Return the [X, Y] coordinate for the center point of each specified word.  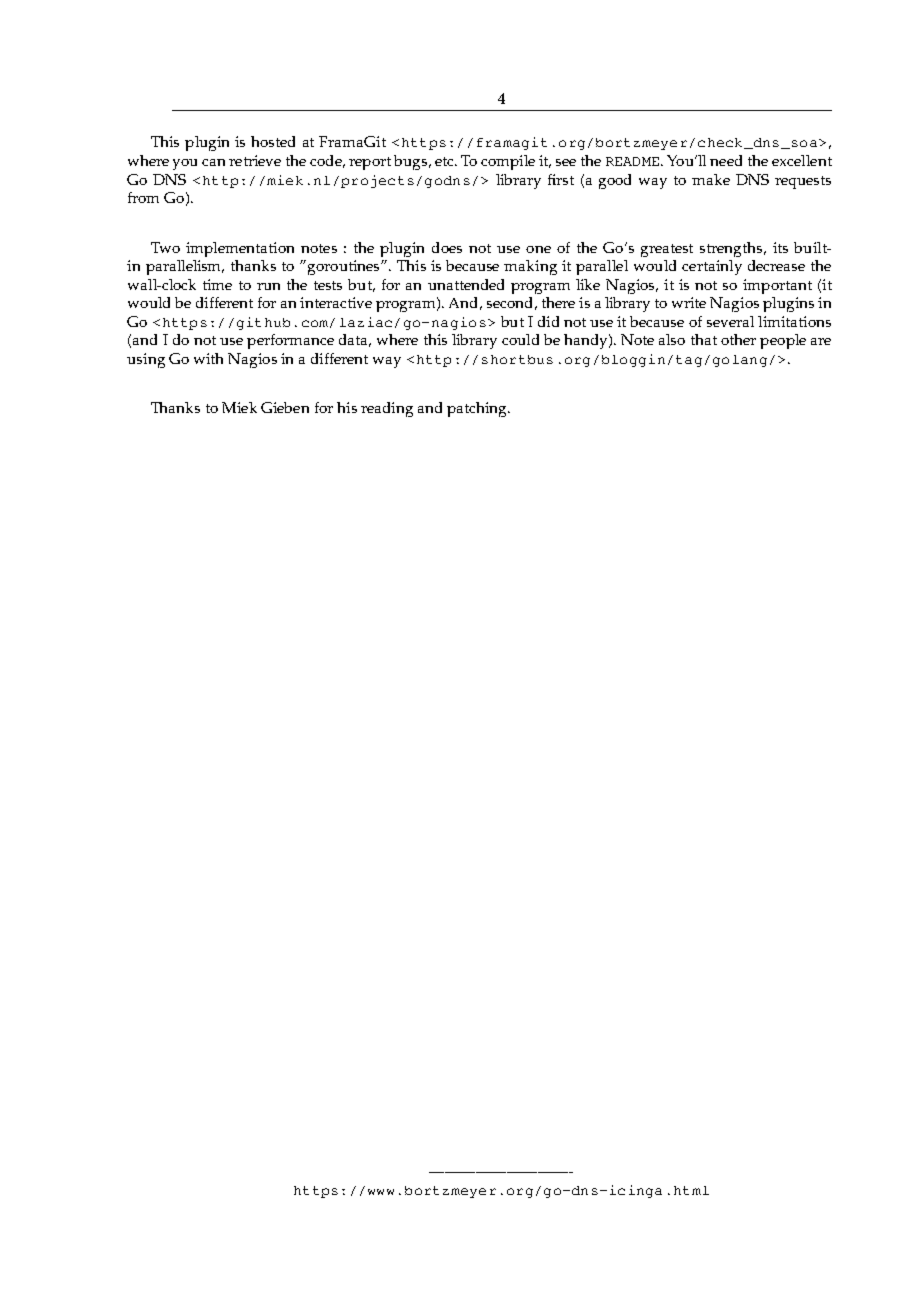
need [726, 160]
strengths [732, 249]
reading [387, 409]
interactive [336, 302]
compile [508, 162]
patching [478, 409]
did [548, 321]
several [730, 321]
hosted [273, 141]
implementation [240, 249]
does [447, 247]
